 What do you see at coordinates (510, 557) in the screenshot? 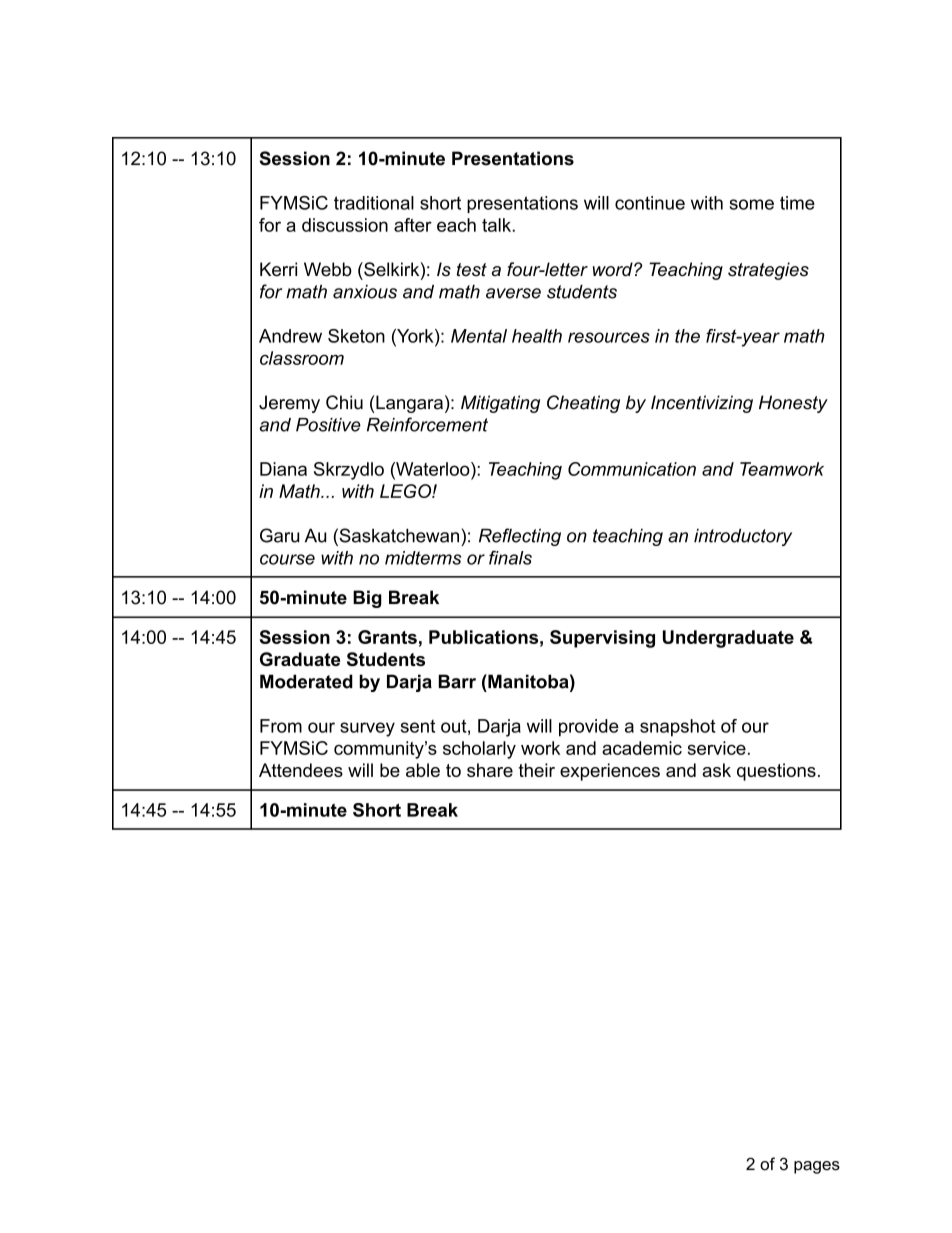
I see `finals` at bounding box center [510, 557].
